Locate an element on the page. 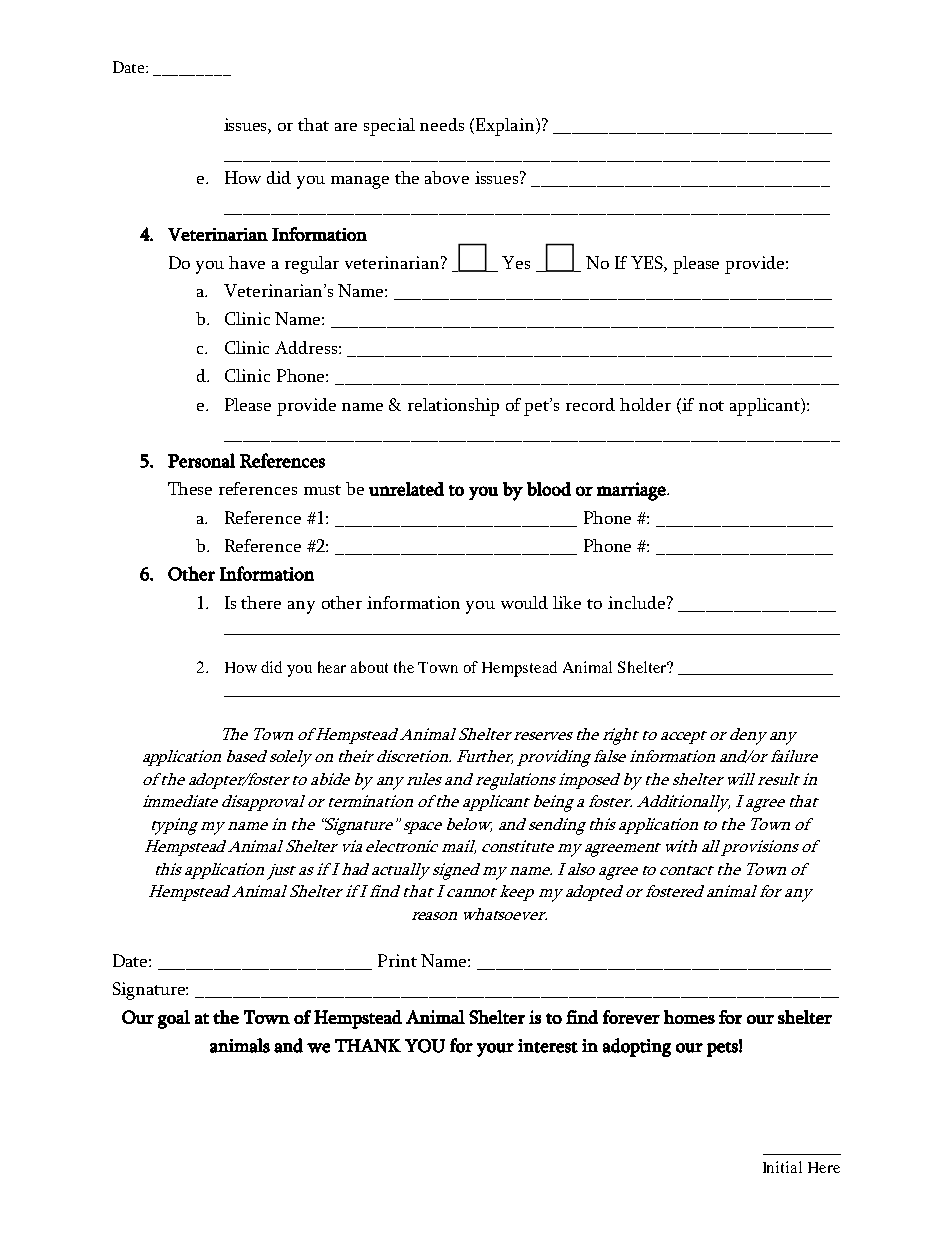 This image has height=1233, width=952. above is located at coordinates (447, 177).
